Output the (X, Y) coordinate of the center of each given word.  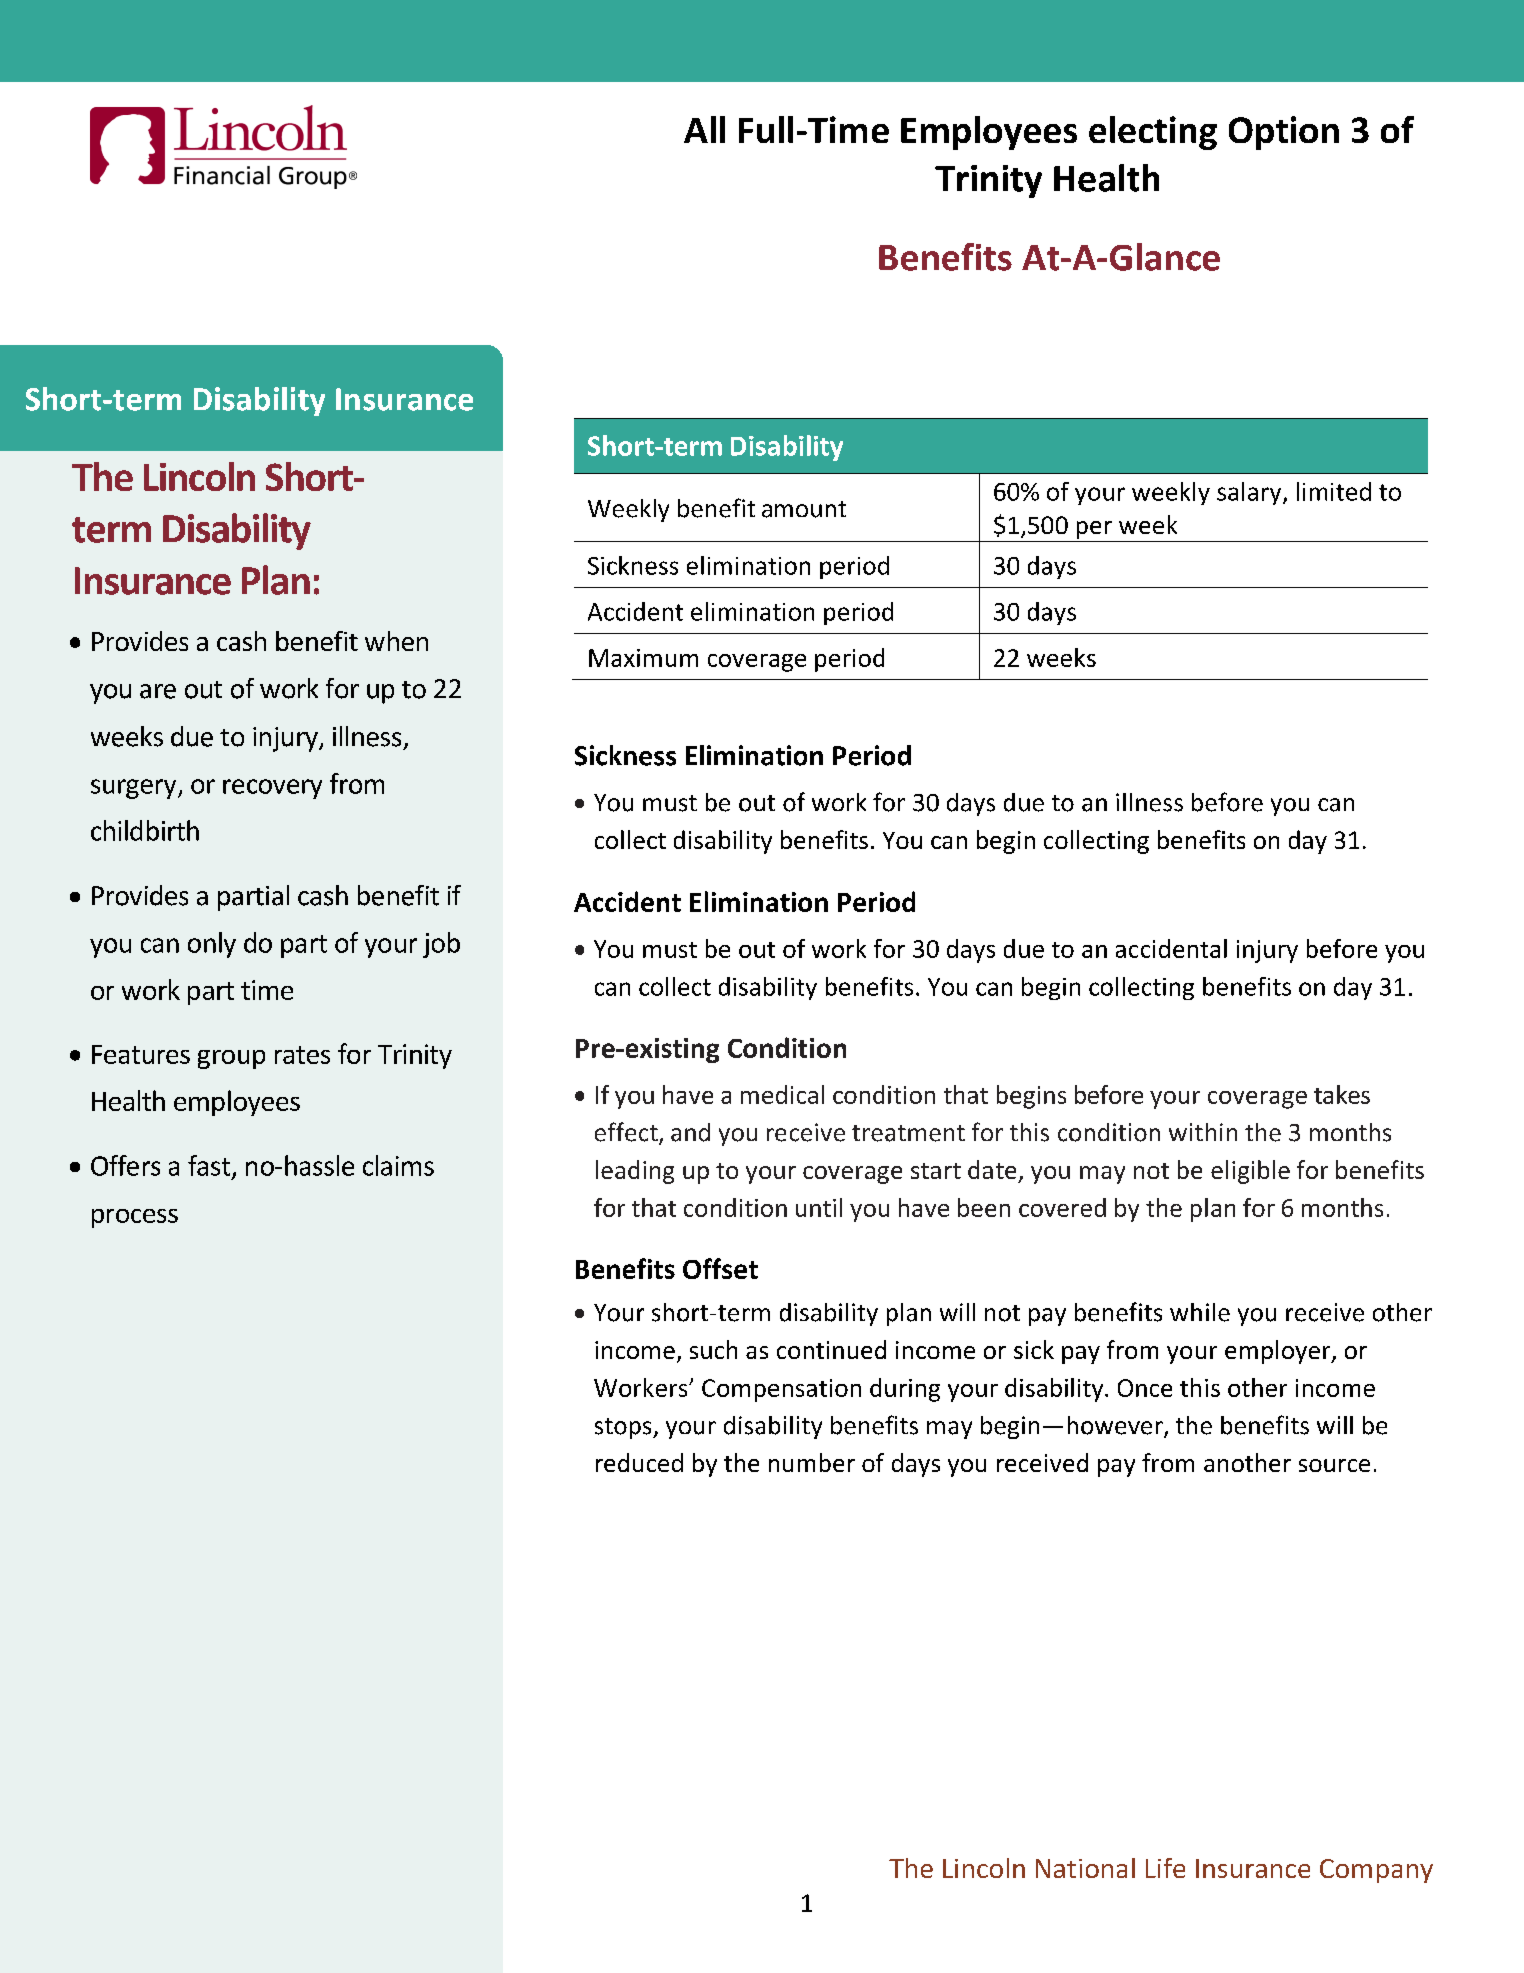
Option (1284, 133)
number (812, 1462)
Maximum (643, 658)
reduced (639, 1462)
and (690, 1132)
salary (1250, 493)
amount (804, 509)
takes (1342, 1094)
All (704, 129)
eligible (1250, 1172)
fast (210, 1166)
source (1334, 1465)
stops (624, 1428)
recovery (272, 789)
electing (1153, 133)
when (396, 641)
